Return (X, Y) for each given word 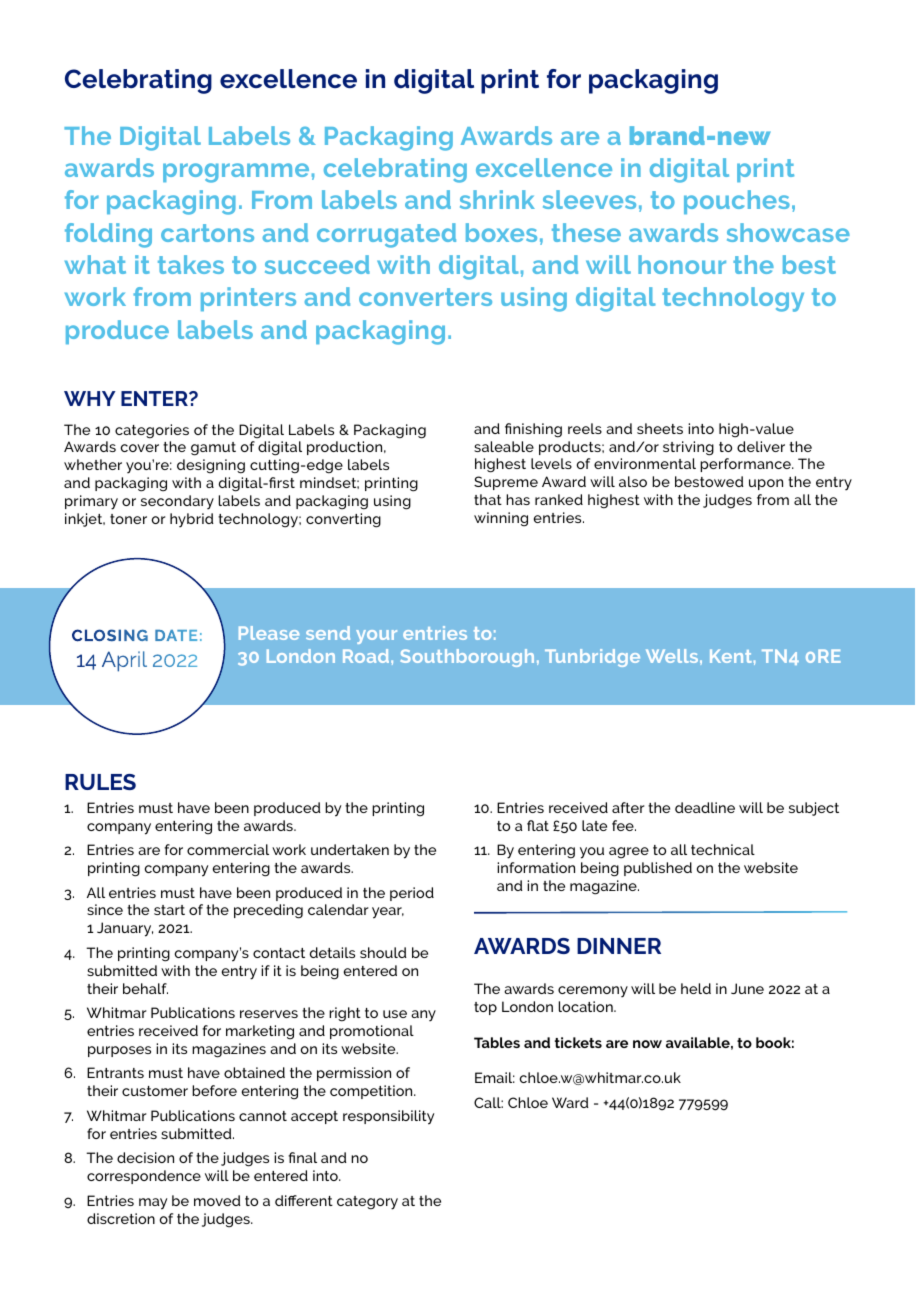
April (124, 661)
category (367, 1203)
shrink (497, 199)
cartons (207, 233)
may (153, 1204)
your (376, 637)
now (647, 1044)
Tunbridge (592, 658)
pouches (737, 202)
